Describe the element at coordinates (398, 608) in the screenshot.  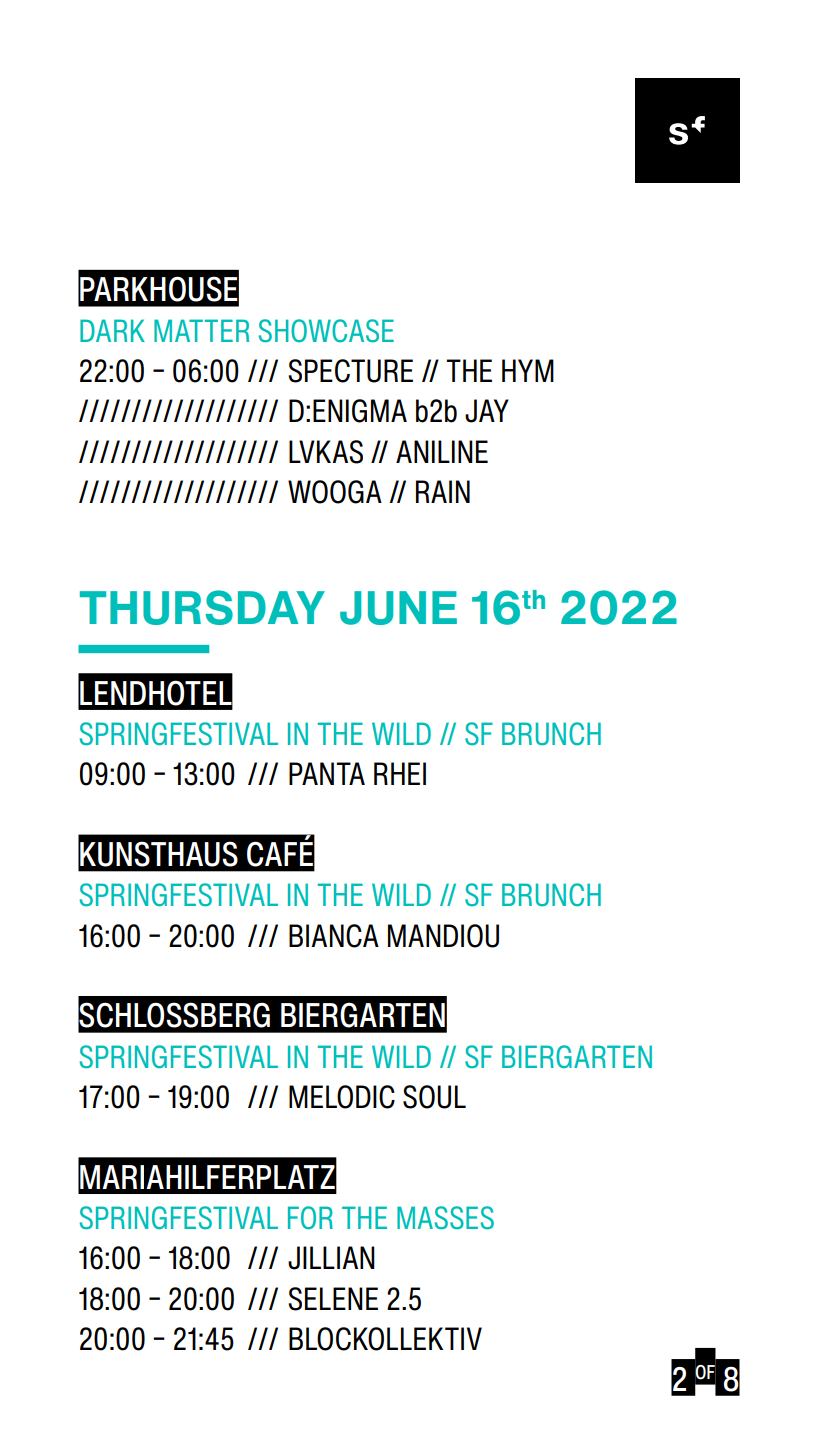
I see `JUNE` at that location.
